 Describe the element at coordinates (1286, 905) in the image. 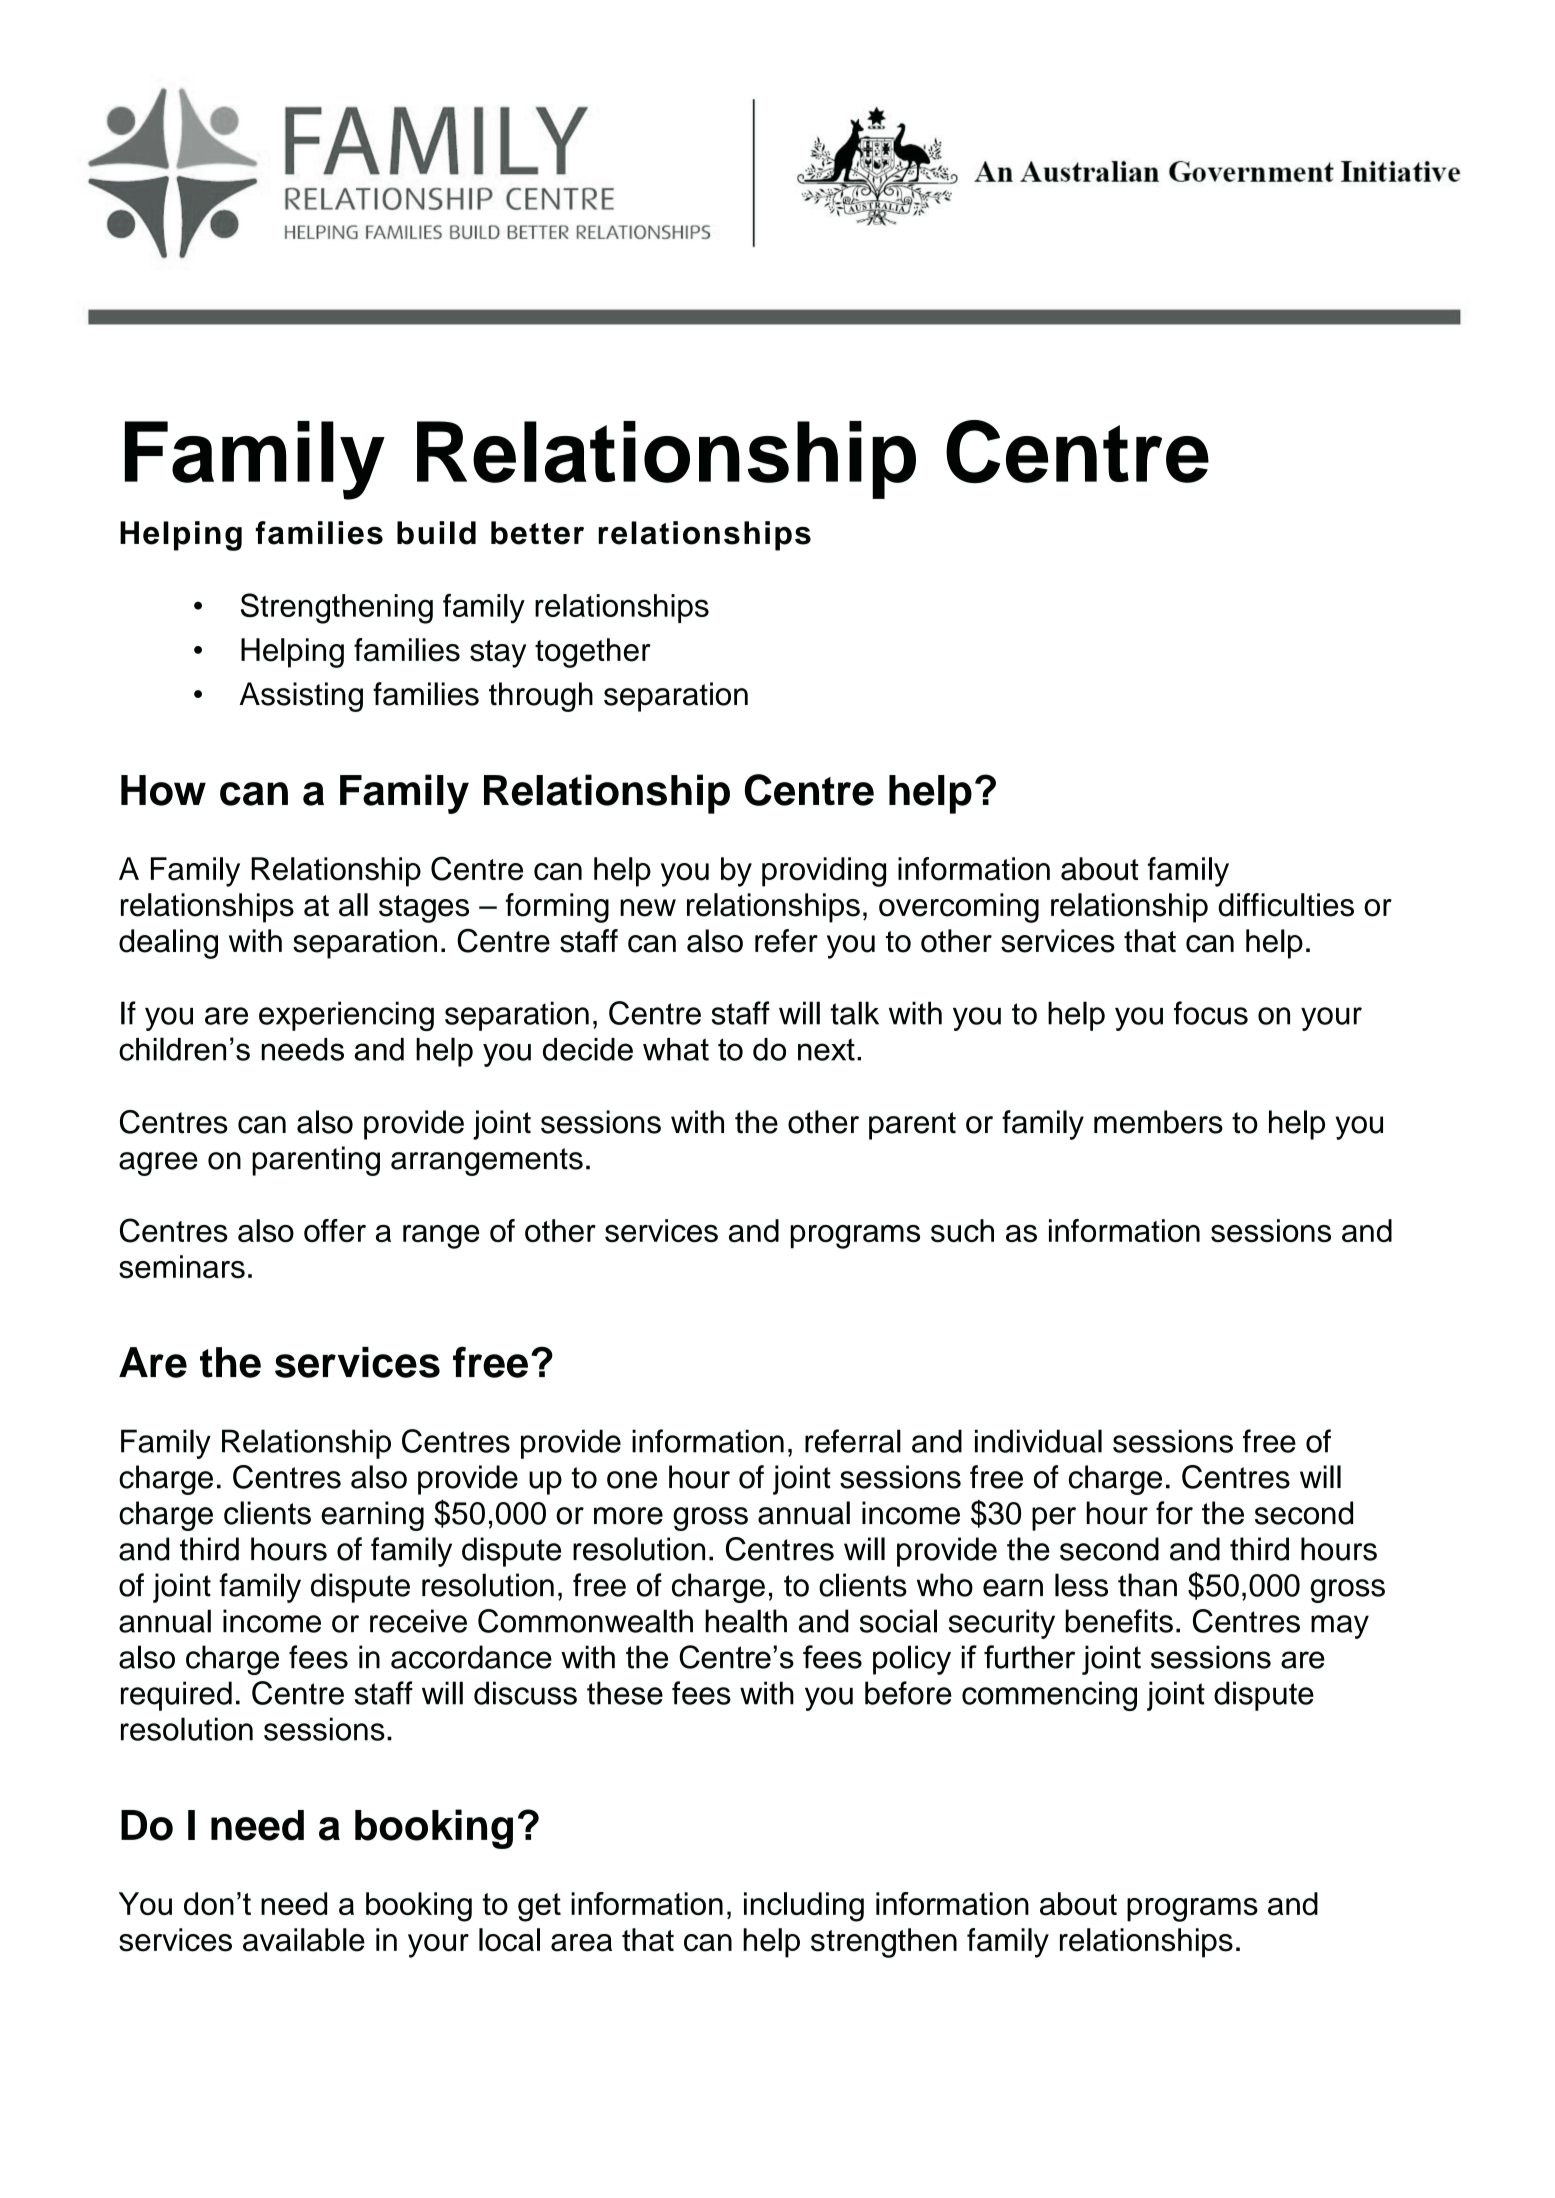

I see `difficulties` at that location.
